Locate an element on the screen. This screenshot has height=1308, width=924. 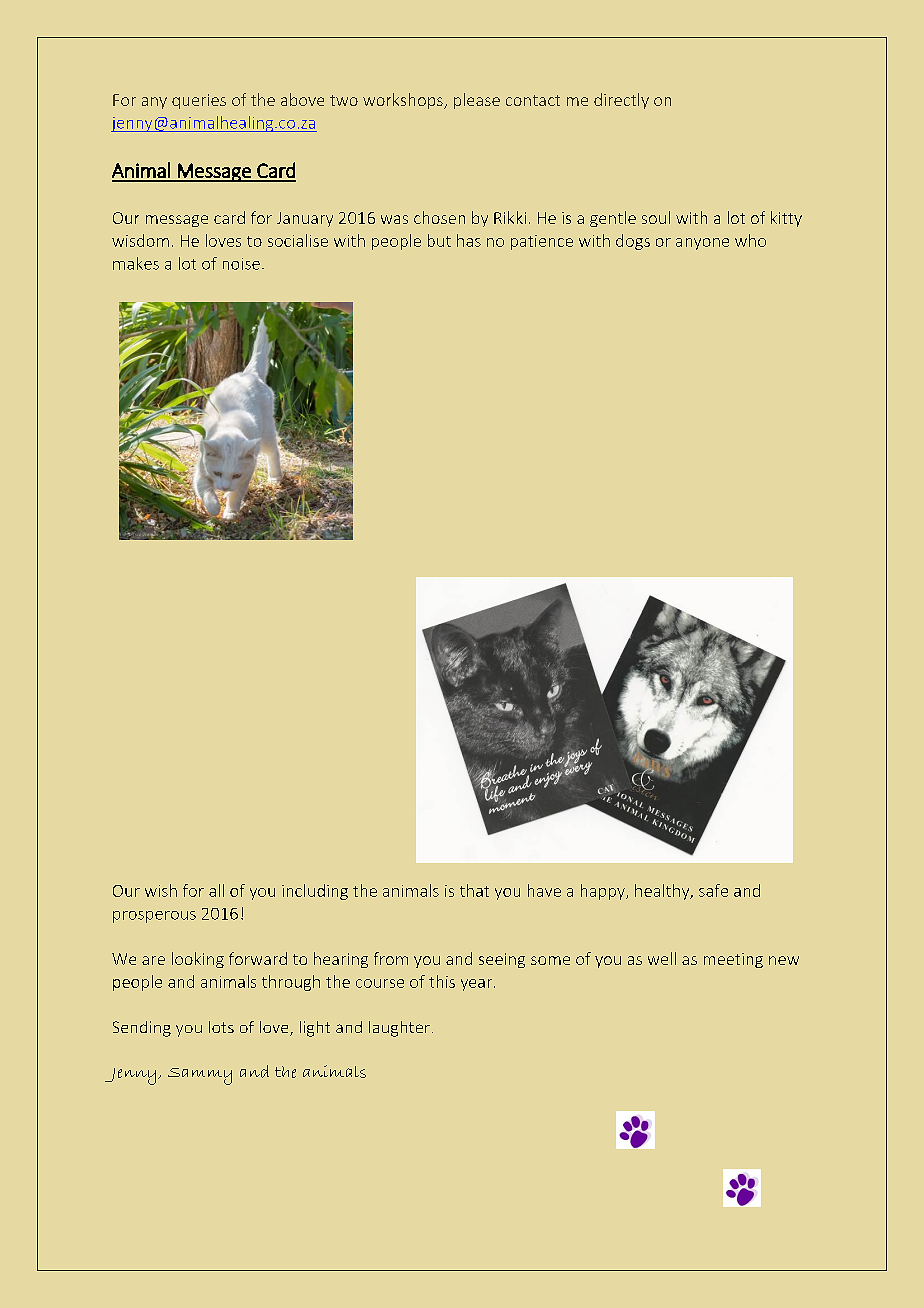
safe is located at coordinates (713, 890).
